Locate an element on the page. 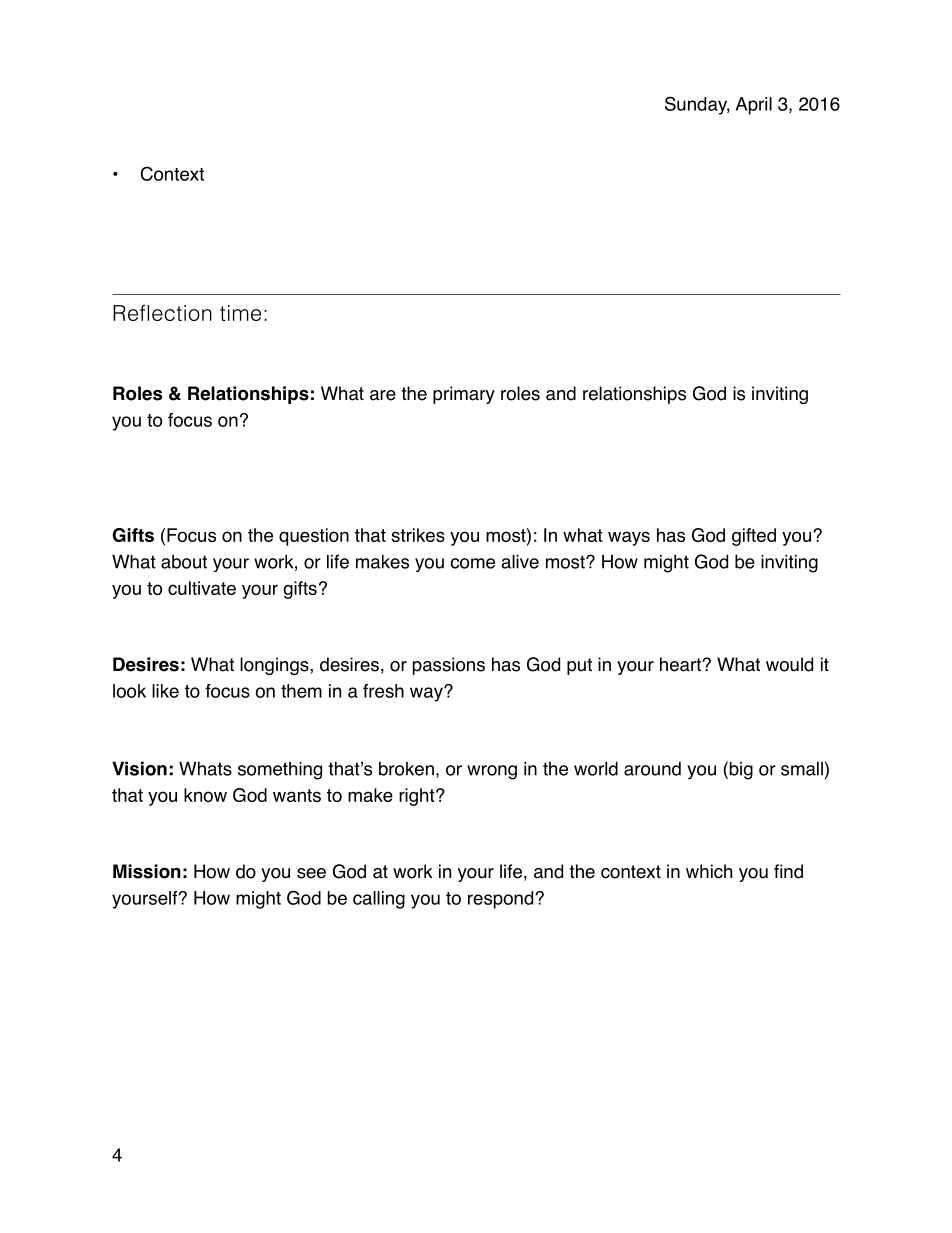 The width and height of the page is (952, 1233). about is located at coordinates (184, 562).
